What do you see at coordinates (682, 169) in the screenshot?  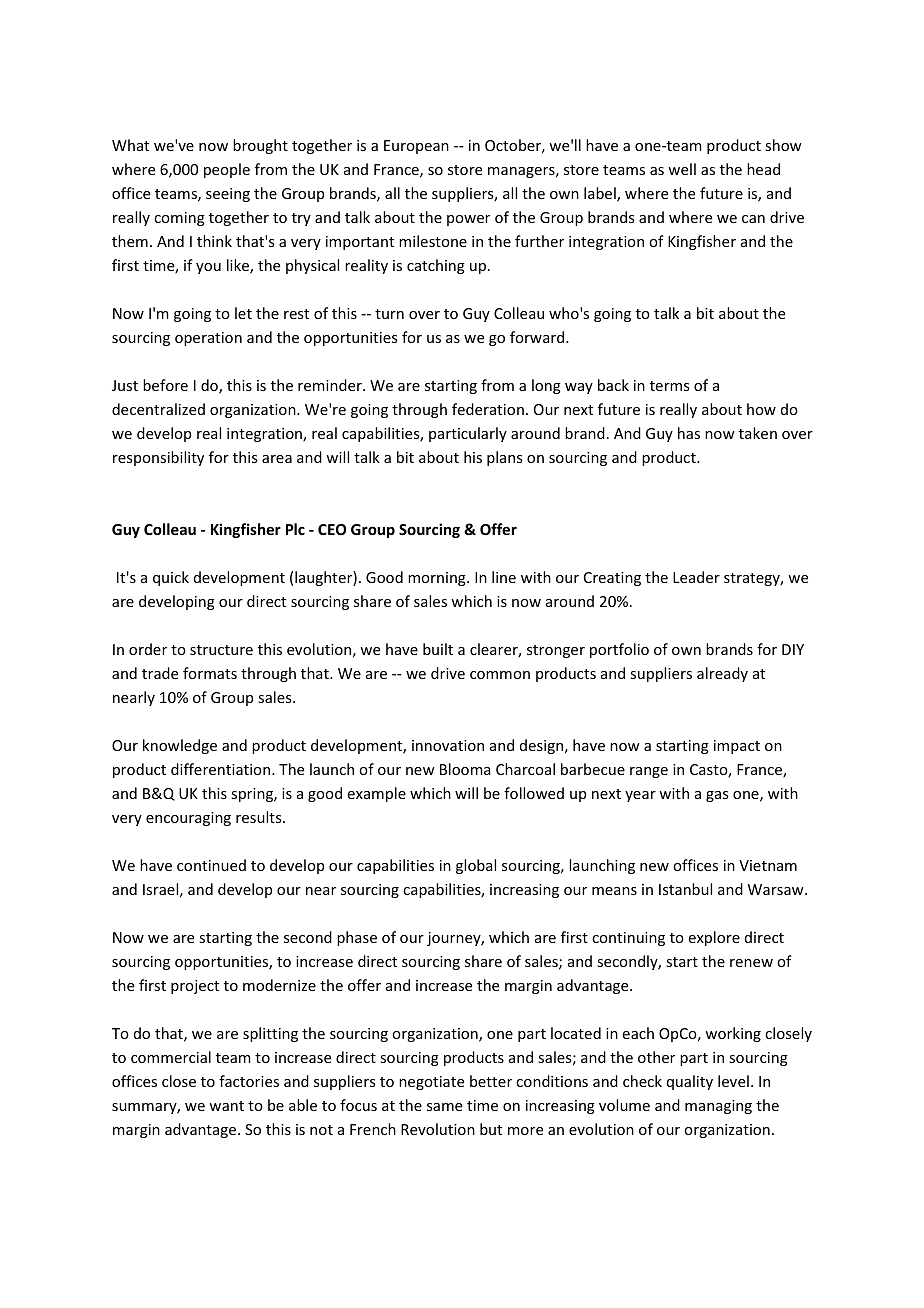 I see `well` at bounding box center [682, 169].
